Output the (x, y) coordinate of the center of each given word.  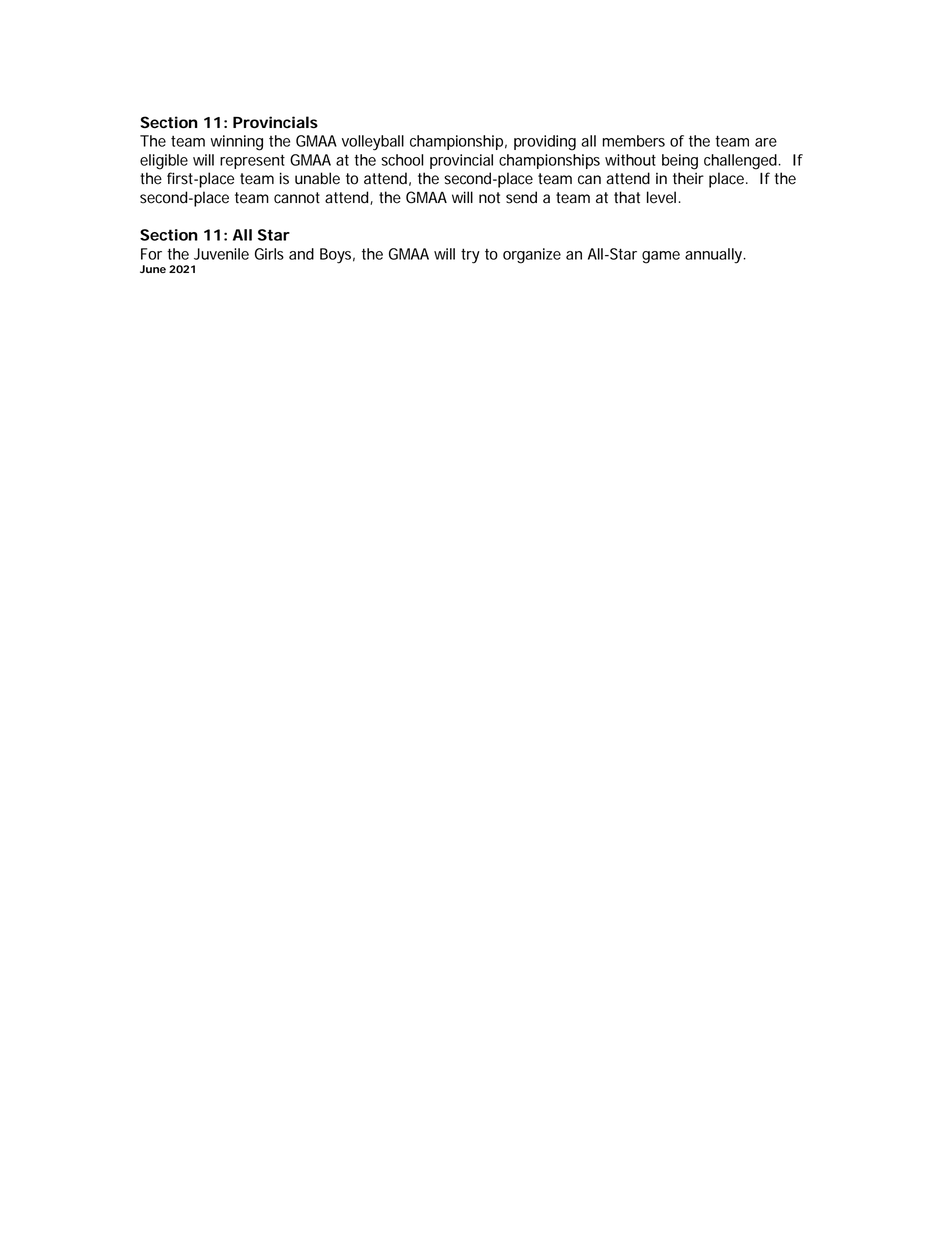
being (680, 162)
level (661, 197)
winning (236, 143)
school (402, 160)
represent (252, 161)
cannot (297, 198)
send (521, 197)
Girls (269, 254)
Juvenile (221, 254)
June (153, 269)
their (688, 178)
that (627, 197)
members (634, 141)
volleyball (373, 143)
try (470, 256)
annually (715, 256)
